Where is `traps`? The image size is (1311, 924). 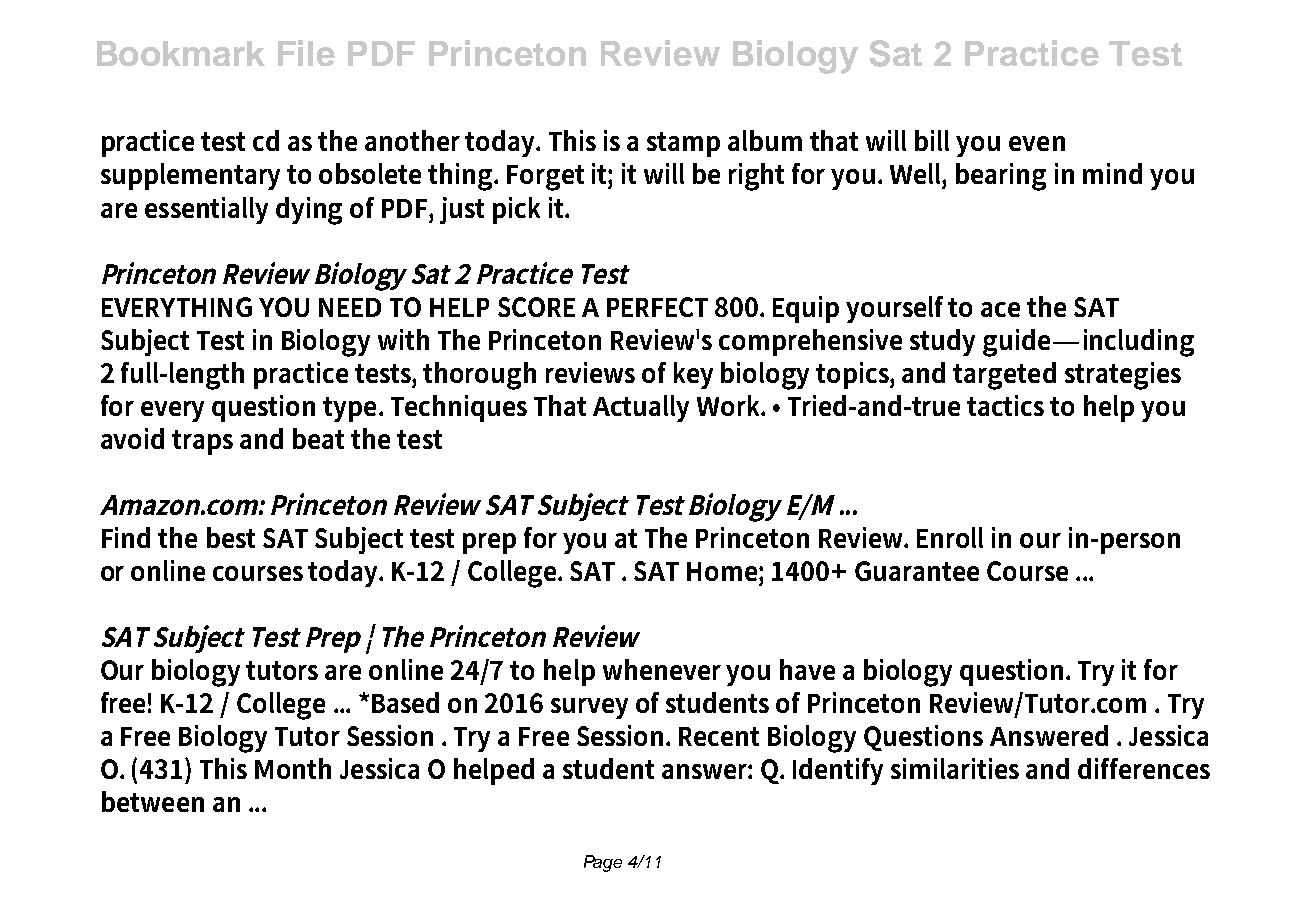 traps is located at coordinates (202, 442).
